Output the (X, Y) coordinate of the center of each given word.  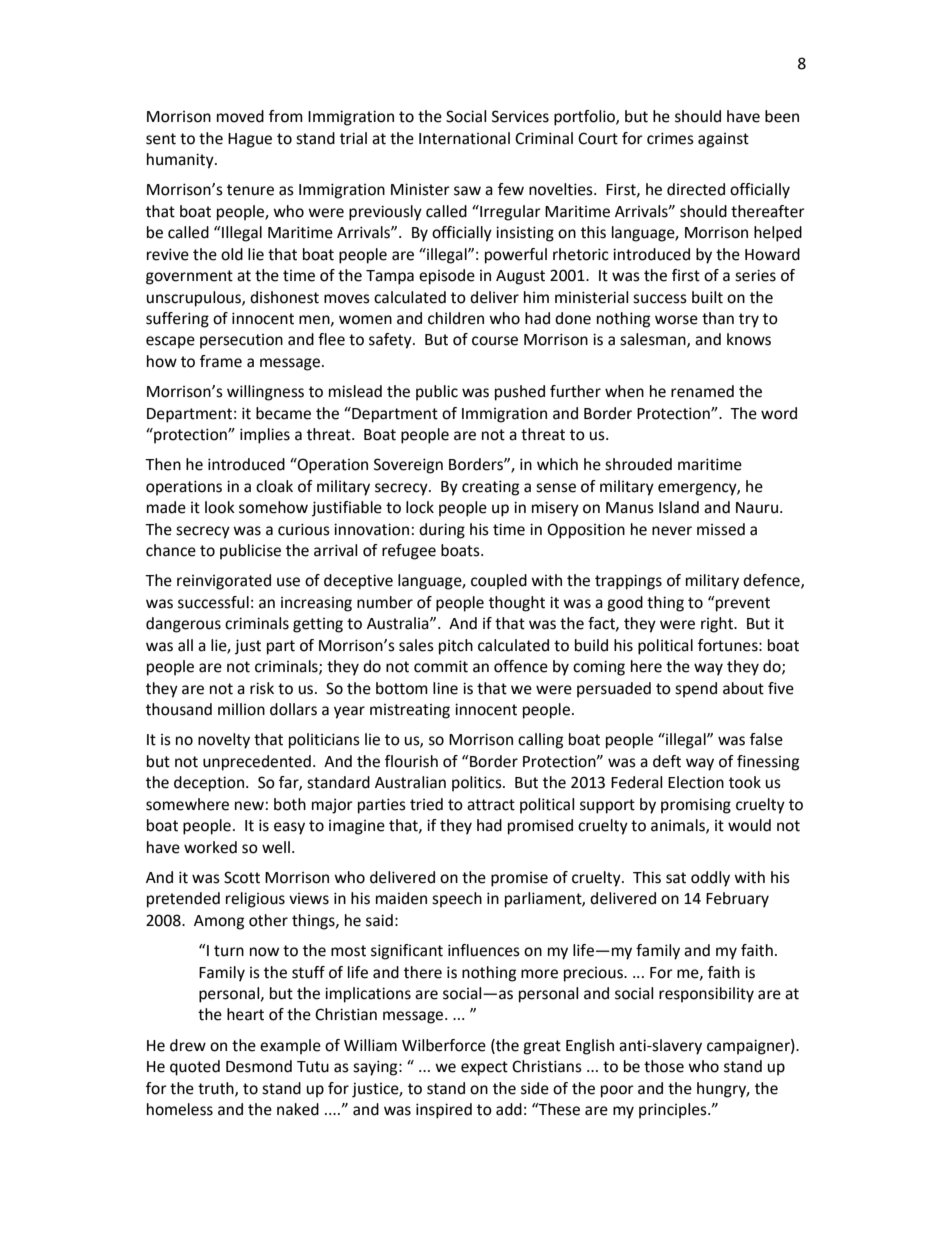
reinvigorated (224, 582)
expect (484, 1068)
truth (217, 1089)
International (464, 138)
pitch (456, 647)
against (723, 140)
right (718, 625)
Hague (250, 140)
